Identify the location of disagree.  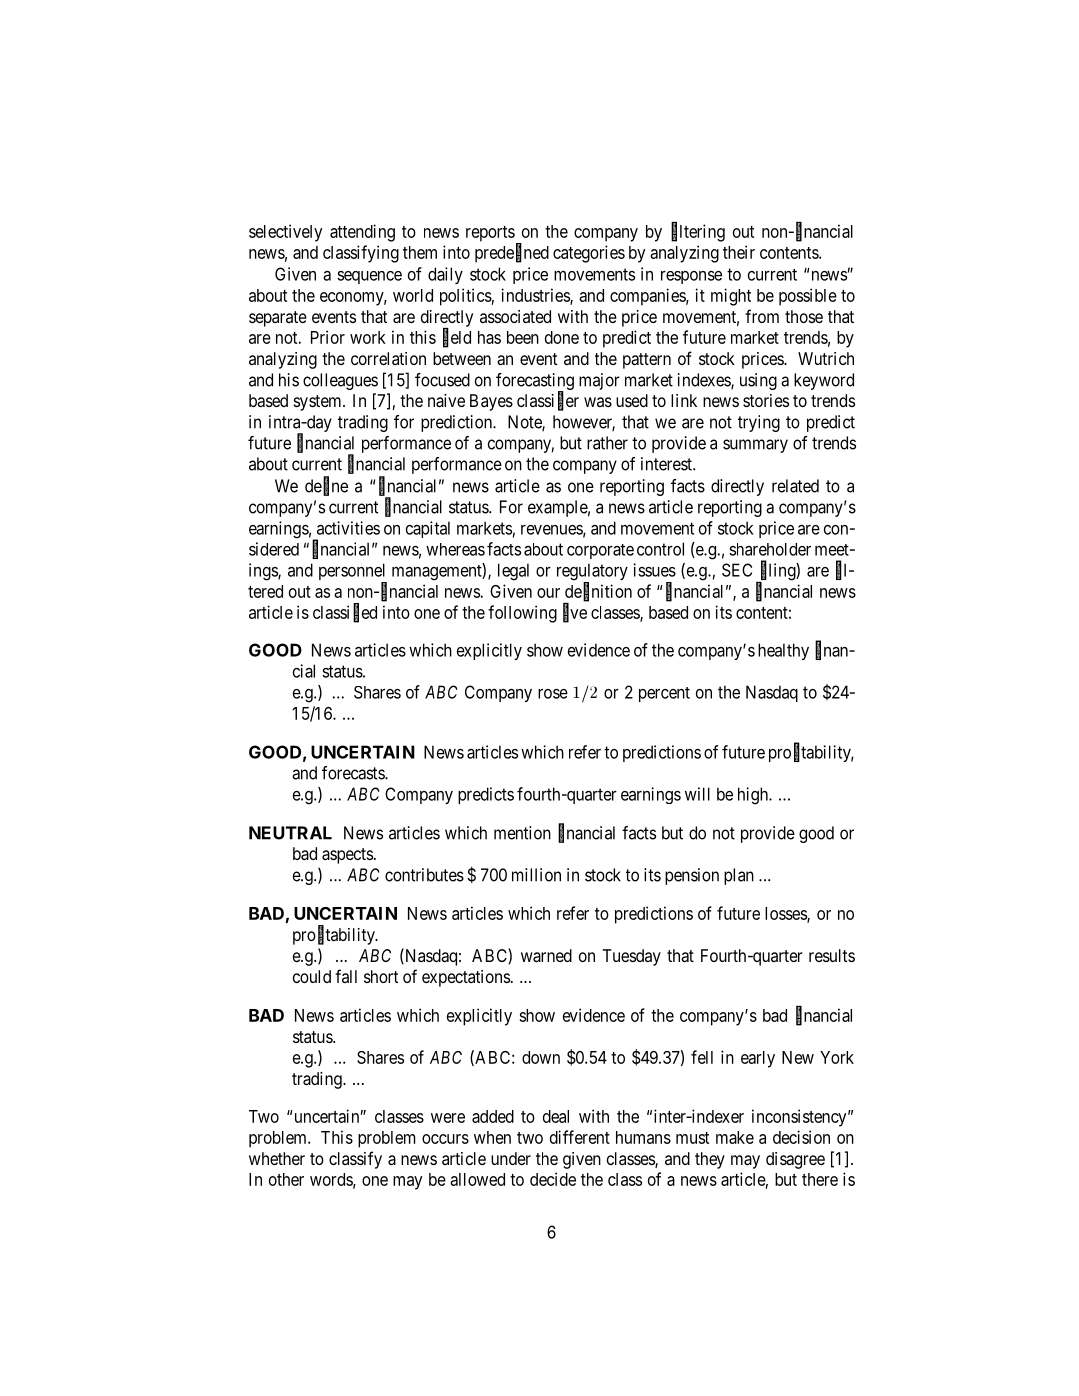
(795, 1160).
